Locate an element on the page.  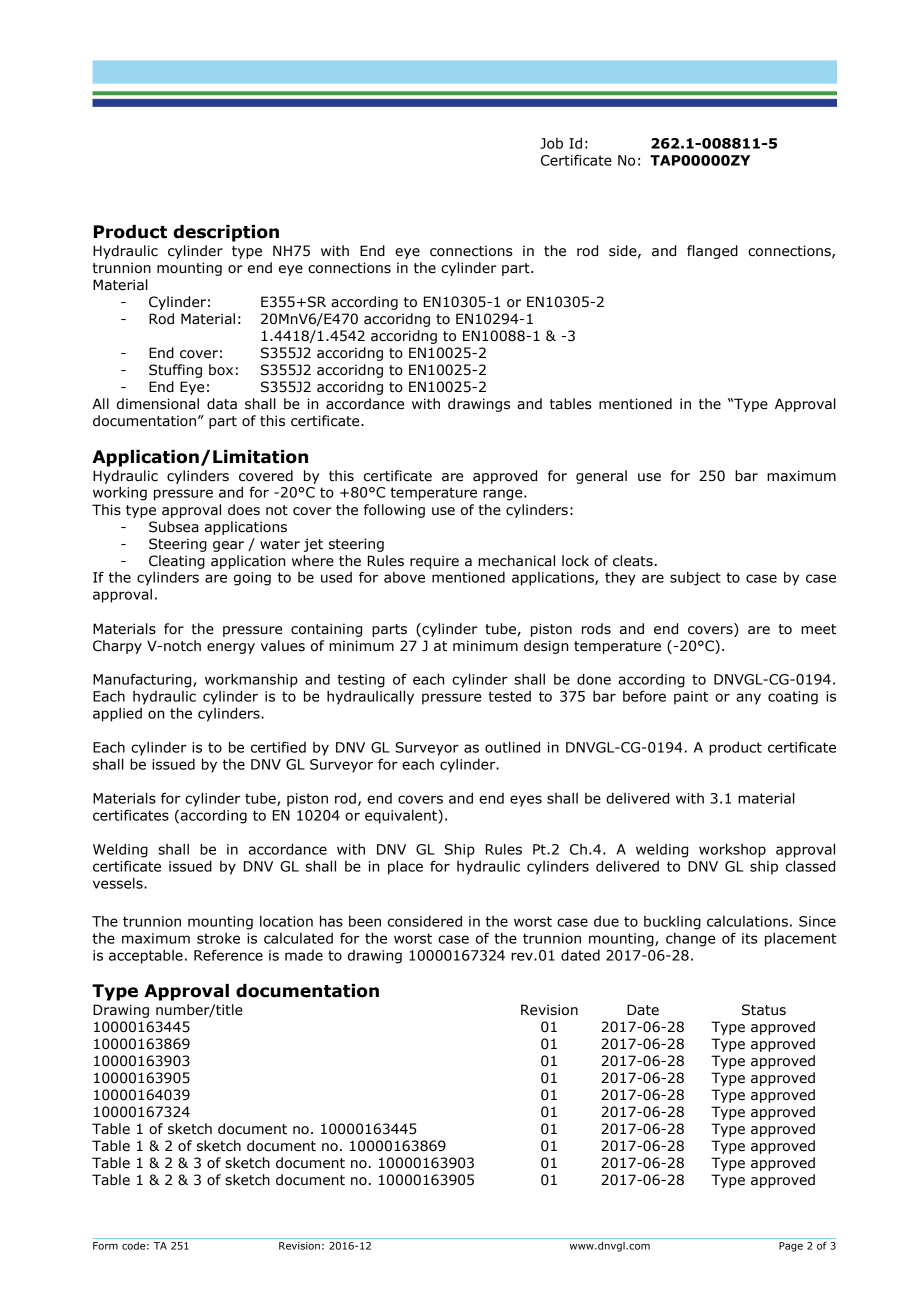
Form is located at coordinates (105, 1246).
